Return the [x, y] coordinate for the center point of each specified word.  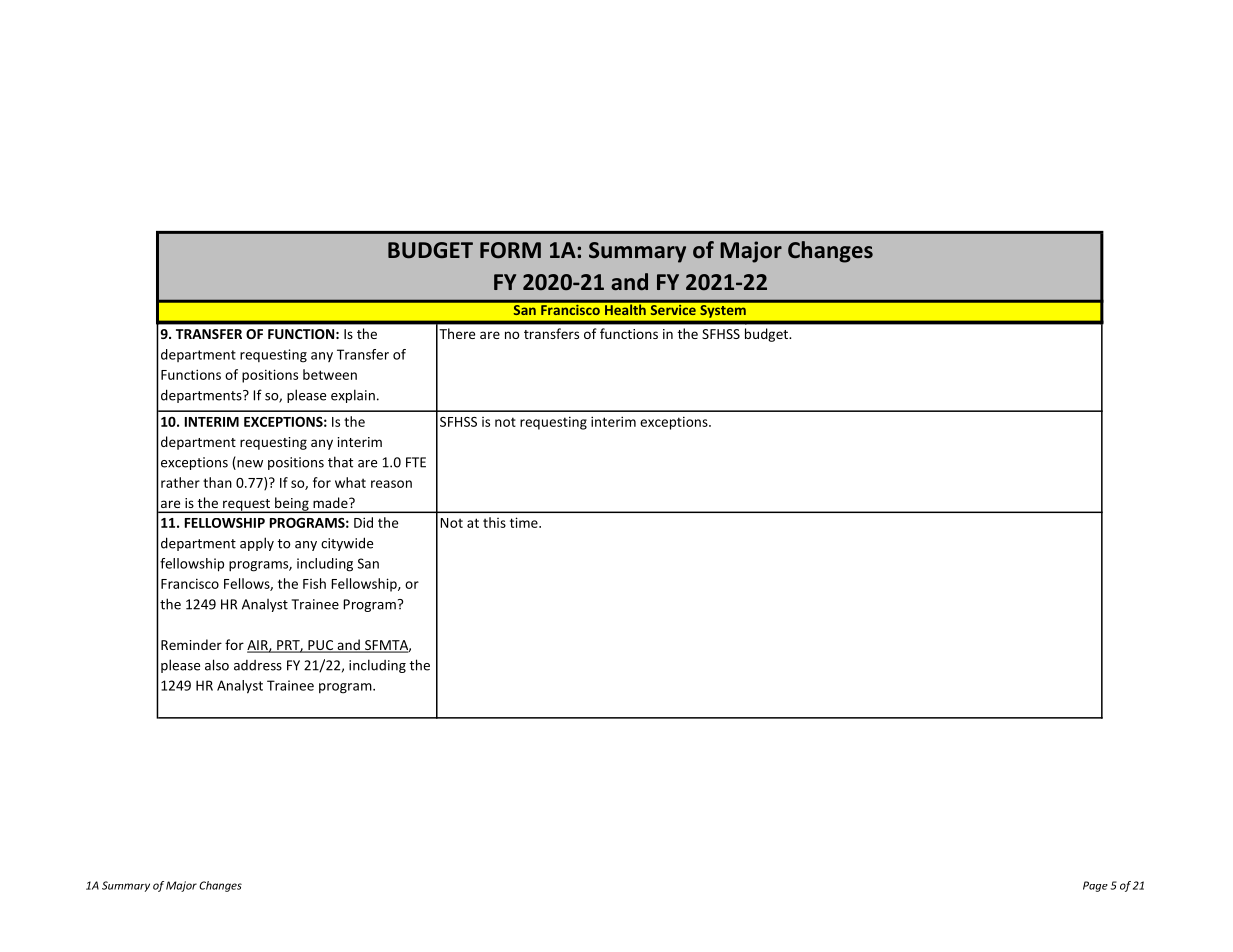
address [258, 665]
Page [1095, 886]
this [494, 522]
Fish [314, 583]
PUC [321, 646]
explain [353, 396]
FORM [510, 250]
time [525, 522]
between [330, 374]
